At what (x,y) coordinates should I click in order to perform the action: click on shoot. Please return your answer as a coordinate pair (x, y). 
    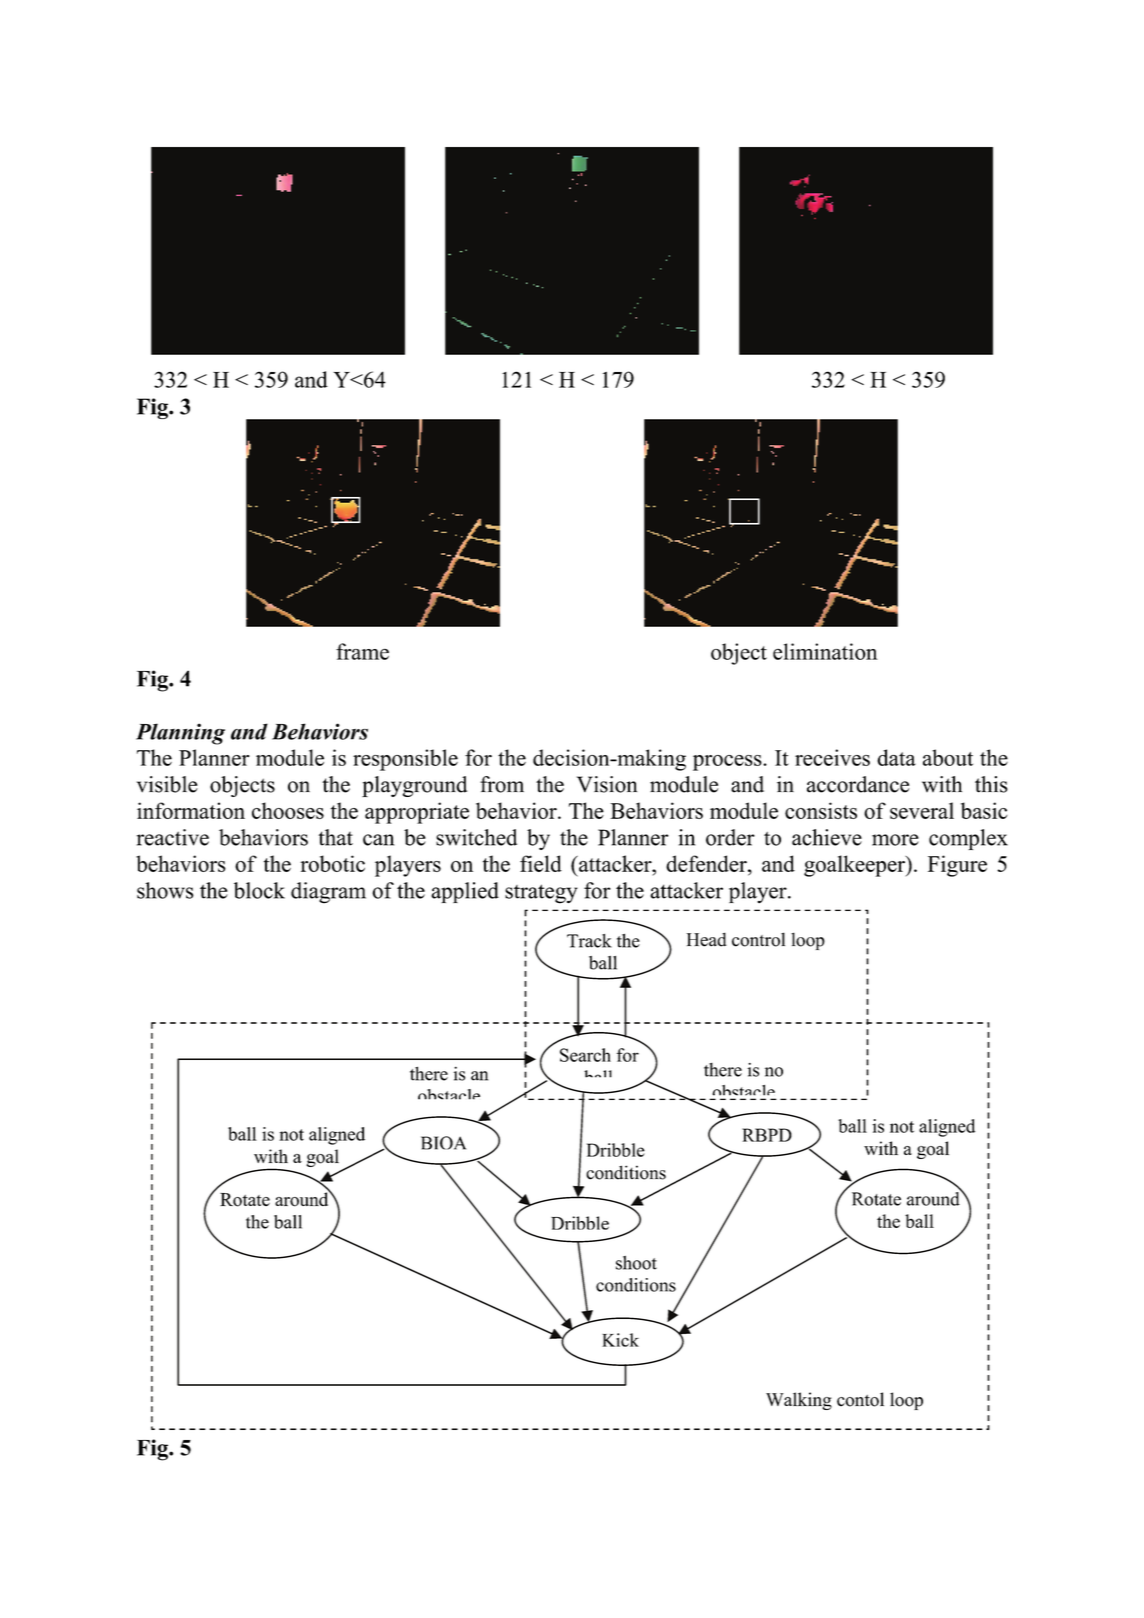
    Looking at the image, I should click on (636, 1263).
